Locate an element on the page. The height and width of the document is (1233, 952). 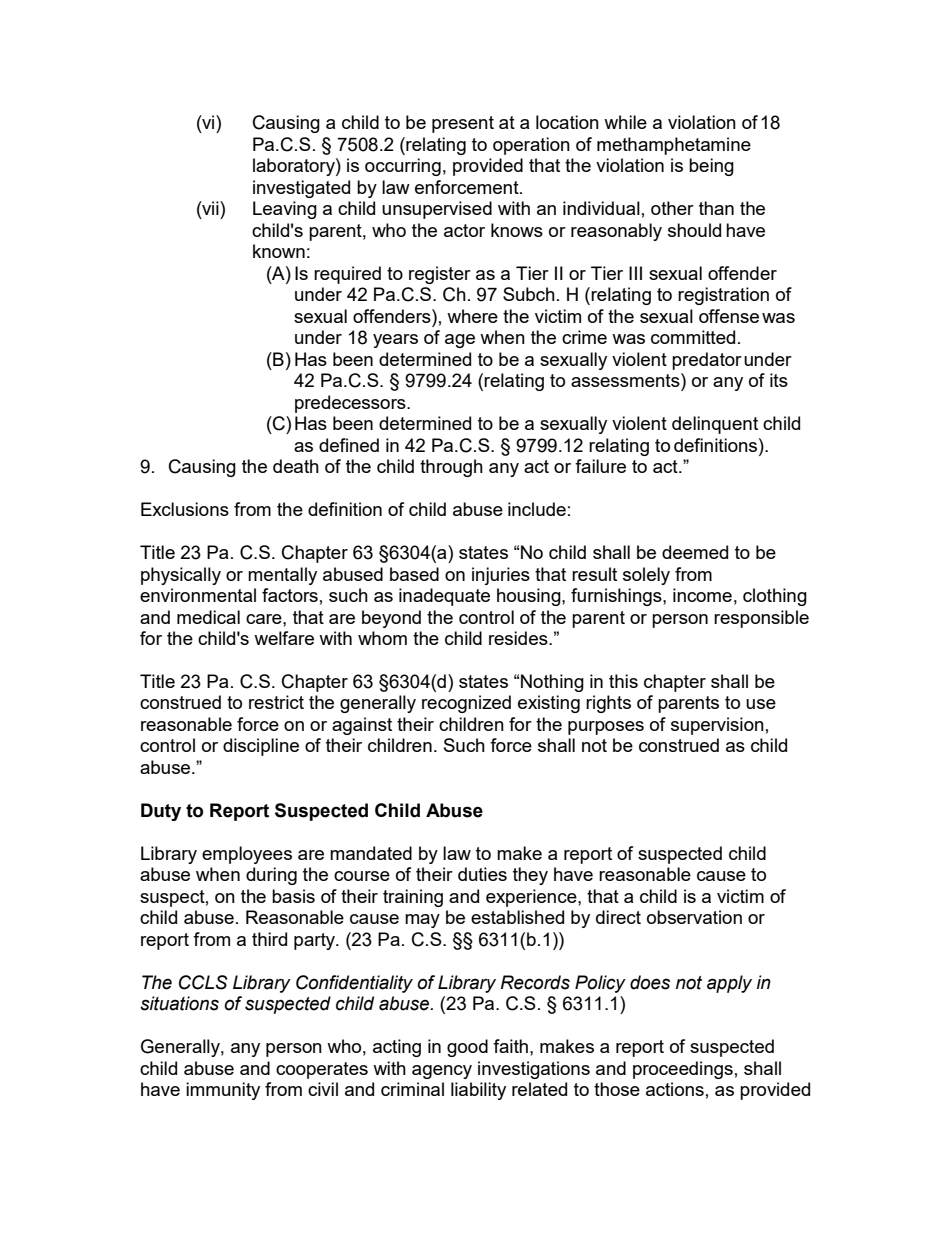
through is located at coordinates (451, 468).
